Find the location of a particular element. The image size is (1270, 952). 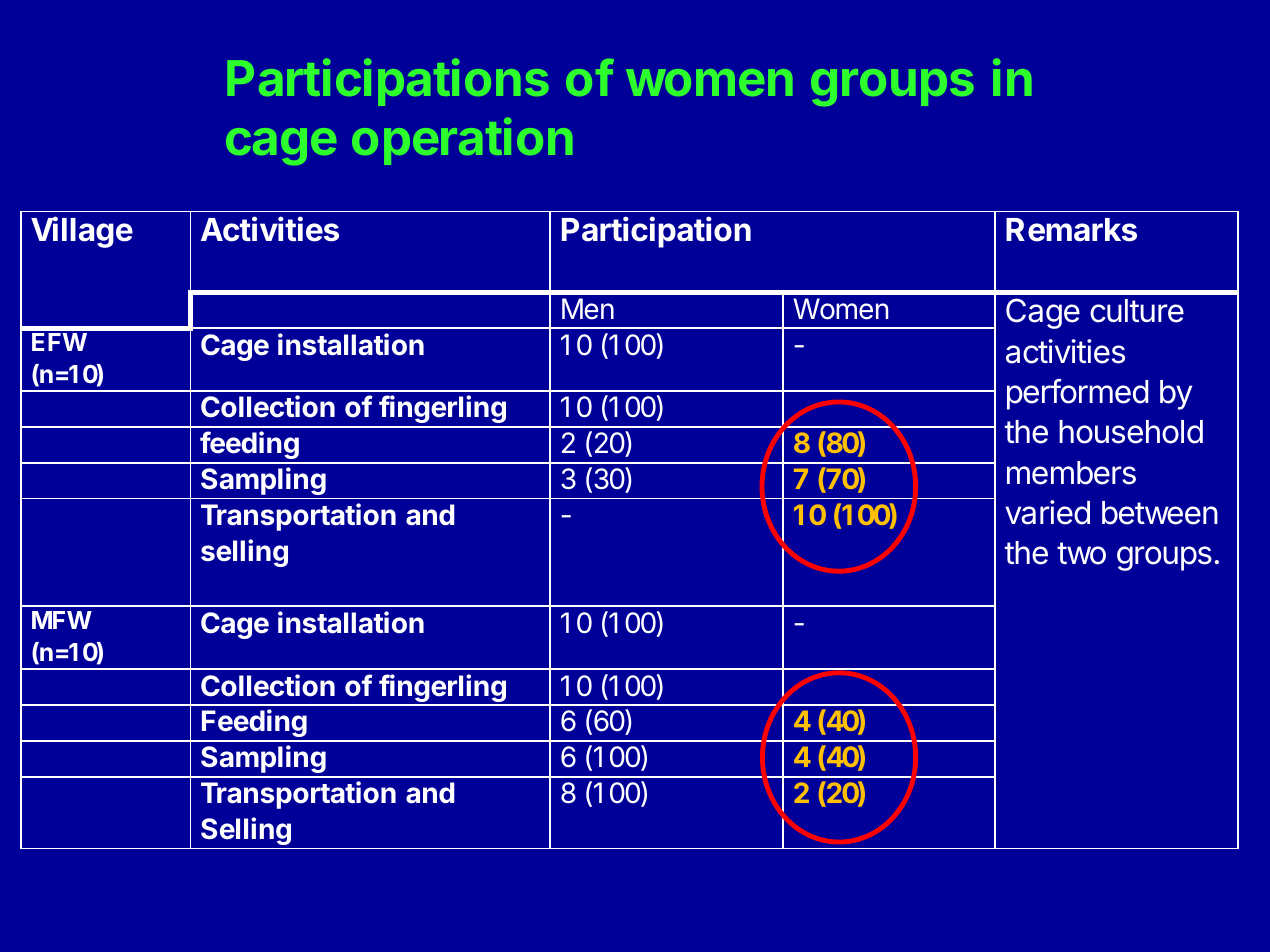

Remarks is located at coordinates (1071, 230).
